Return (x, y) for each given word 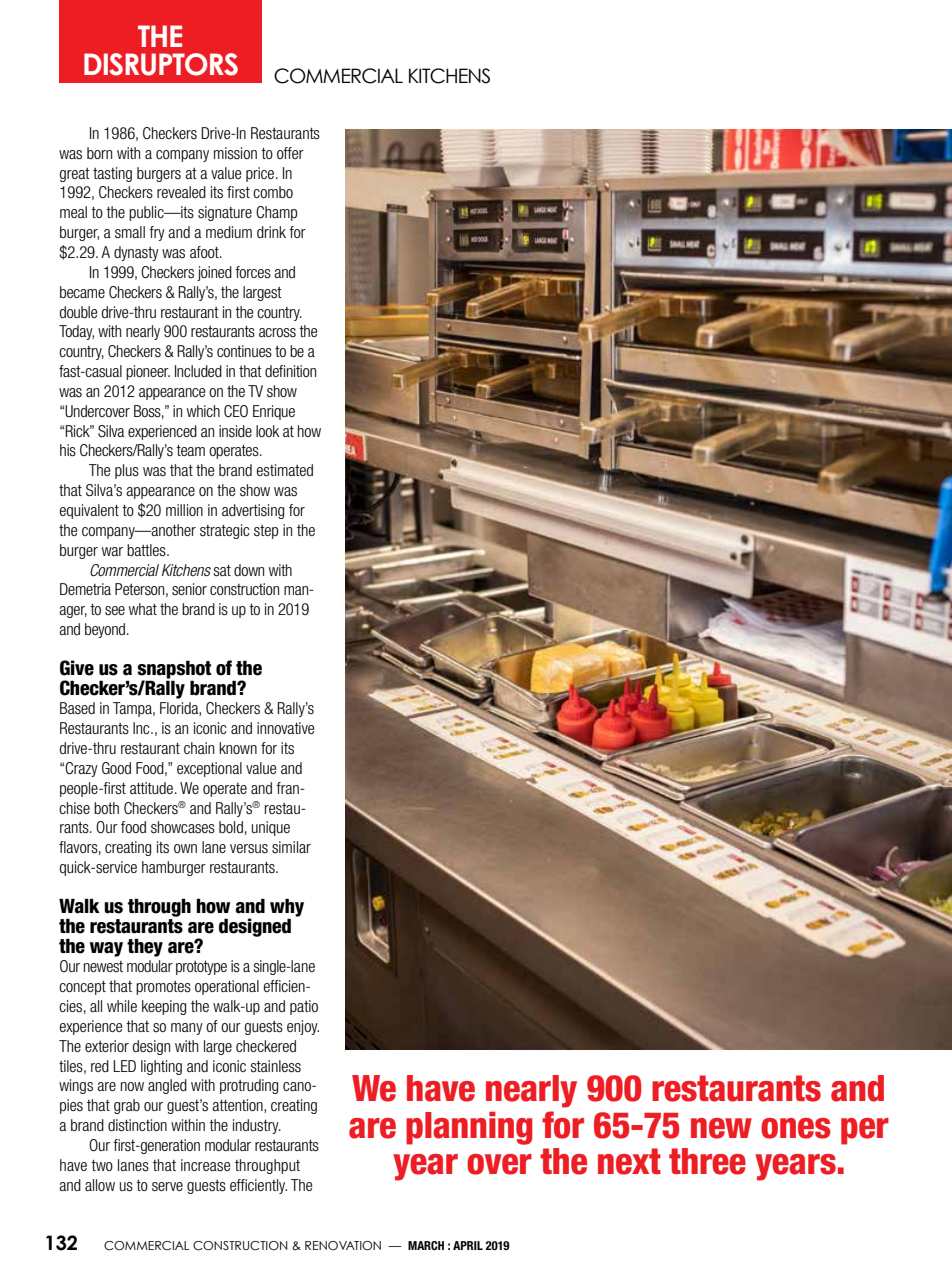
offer (290, 153)
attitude (153, 788)
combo (273, 192)
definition (290, 371)
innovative (286, 728)
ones (795, 1128)
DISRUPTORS (161, 64)
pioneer (148, 372)
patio (304, 1007)
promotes (163, 988)
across (277, 333)
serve (167, 1187)
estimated (285, 470)
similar (291, 847)
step (266, 532)
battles (147, 550)
